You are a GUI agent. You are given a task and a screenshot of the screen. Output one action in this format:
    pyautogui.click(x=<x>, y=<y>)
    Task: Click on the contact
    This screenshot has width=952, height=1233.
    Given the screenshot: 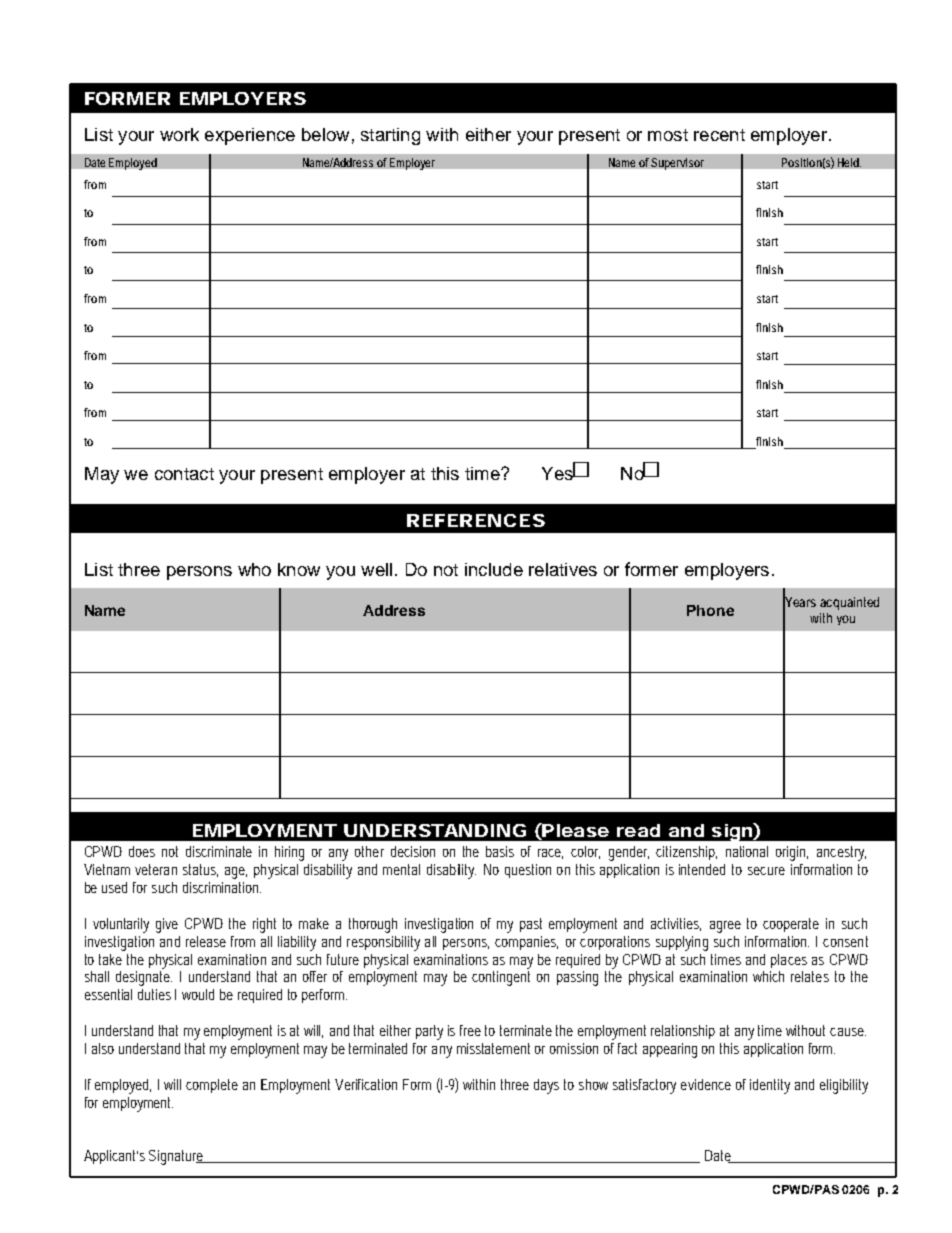 What is the action you would take?
    pyautogui.click(x=184, y=474)
